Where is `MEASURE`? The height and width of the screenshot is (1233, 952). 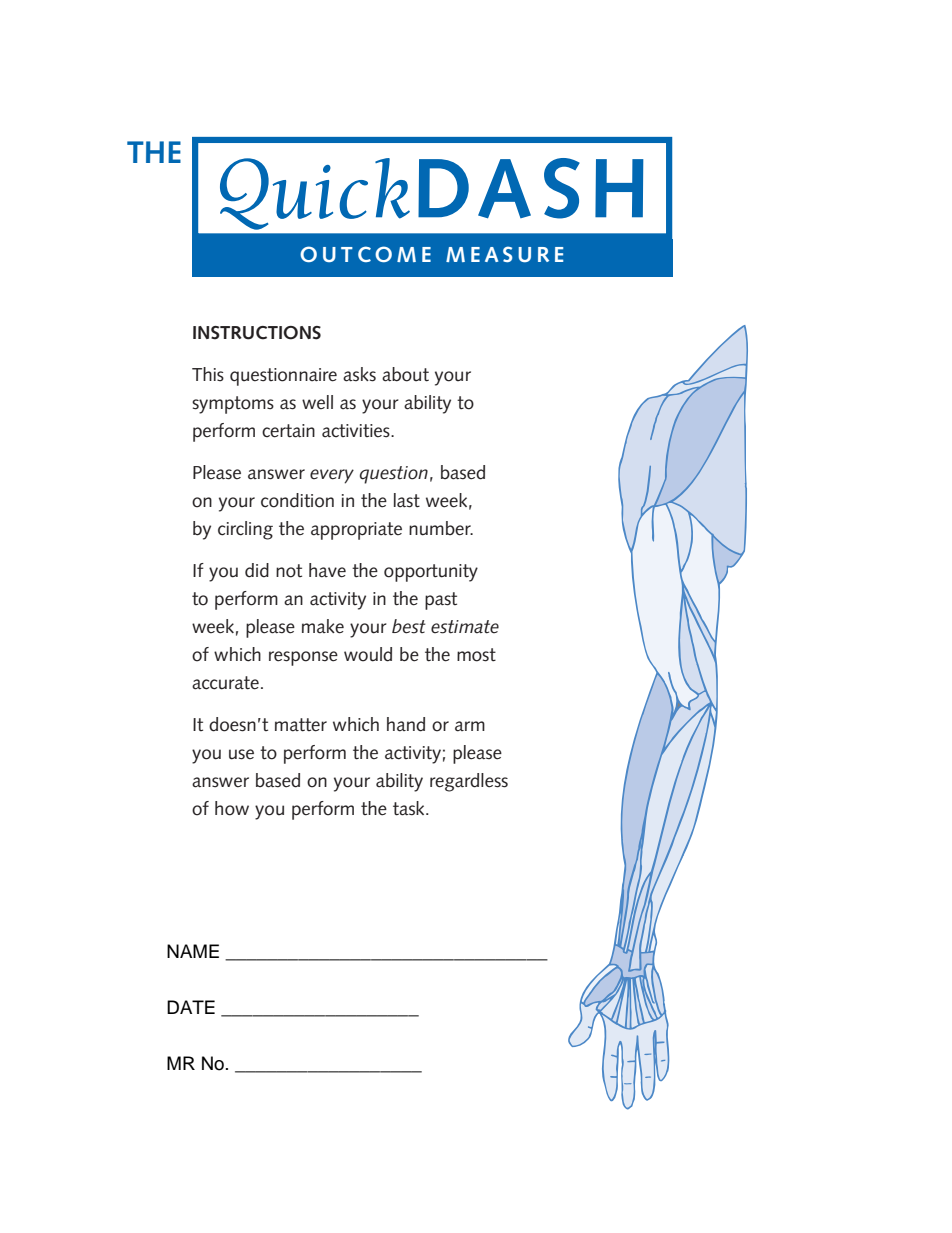
MEASURE is located at coordinates (504, 254).
